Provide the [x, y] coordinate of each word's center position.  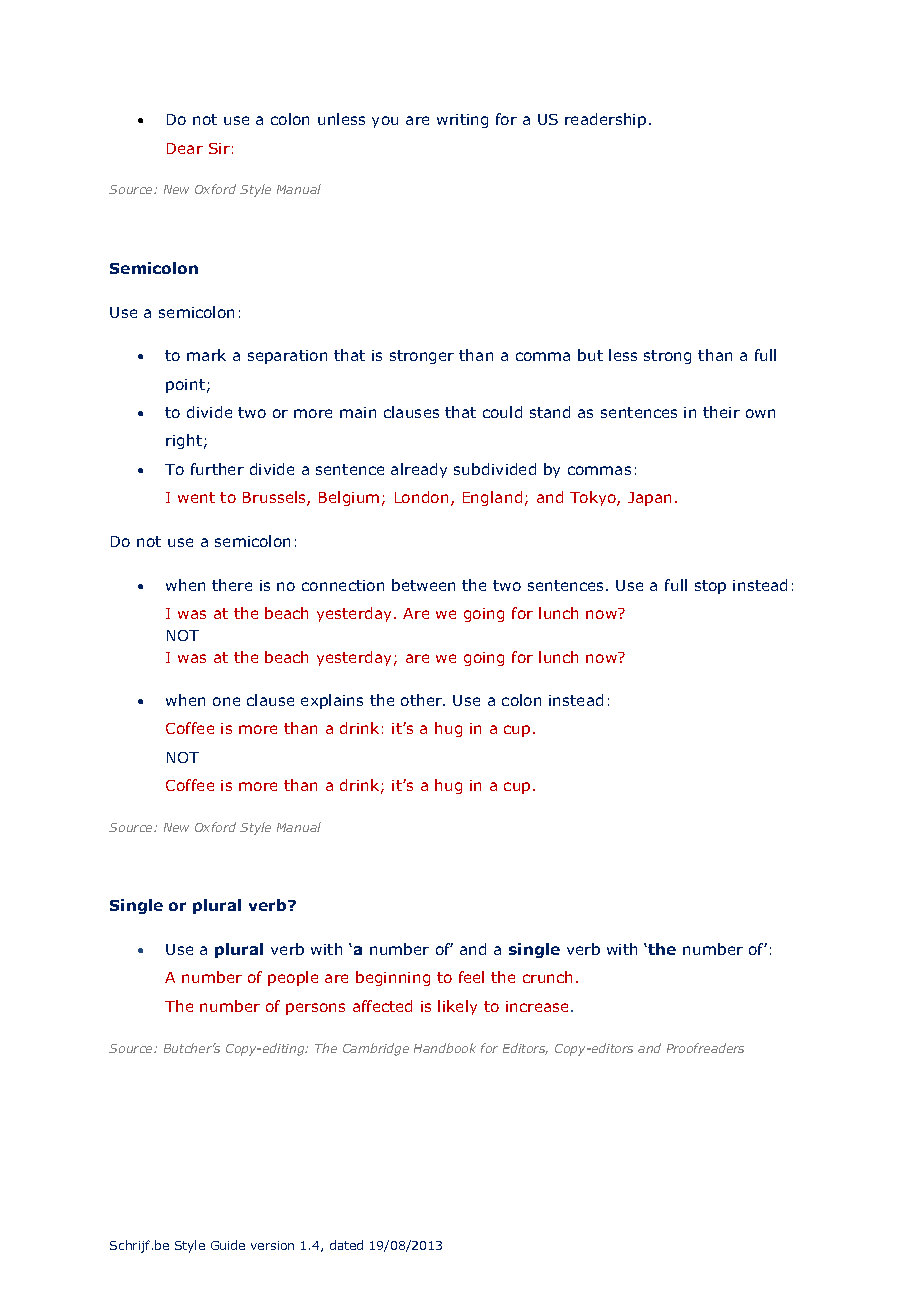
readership [605, 120]
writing [462, 121]
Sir [219, 148]
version [272, 1245]
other [422, 700]
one [226, 701]
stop [710, 587]
